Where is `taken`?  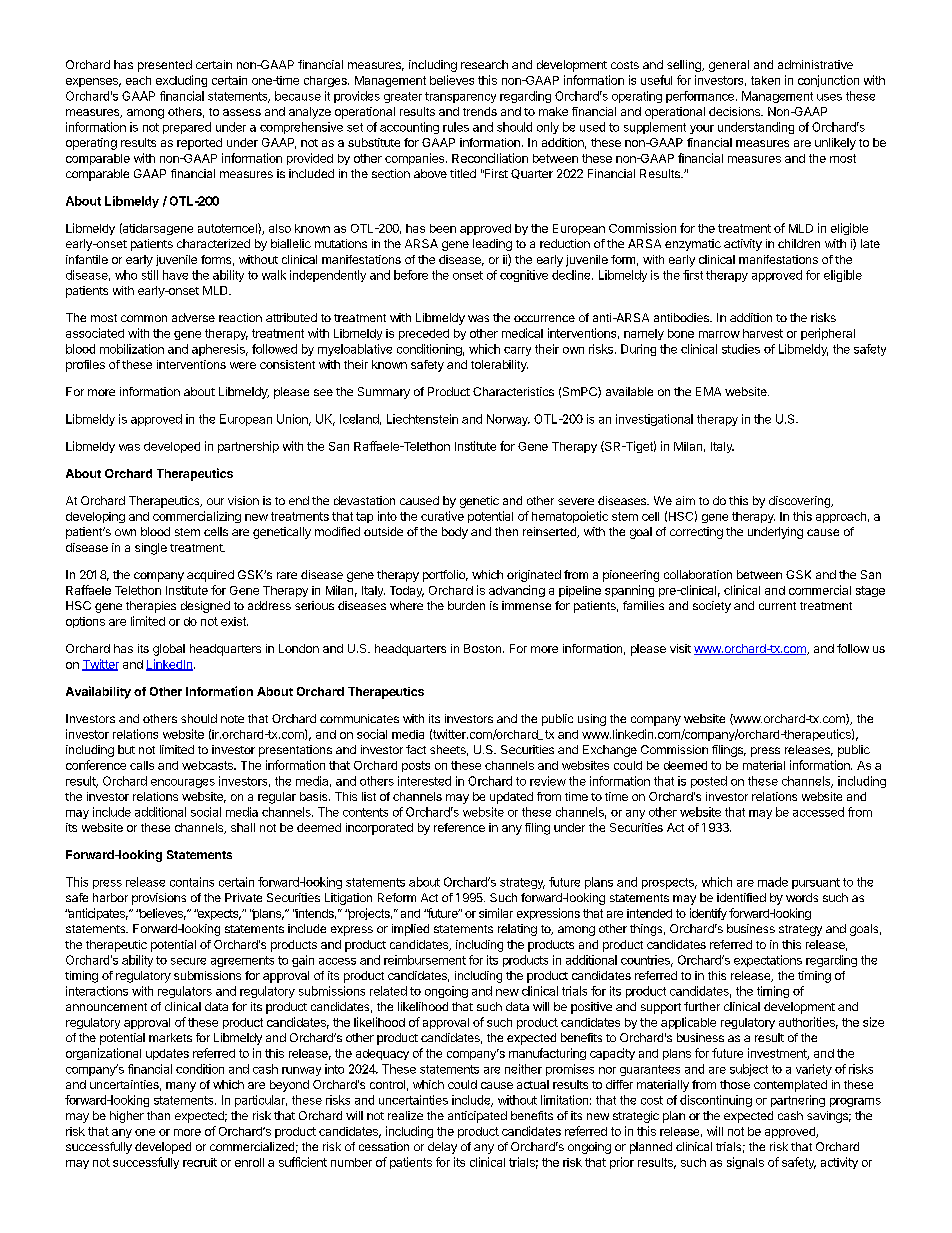
taken is located at coordinates (765, 80).
